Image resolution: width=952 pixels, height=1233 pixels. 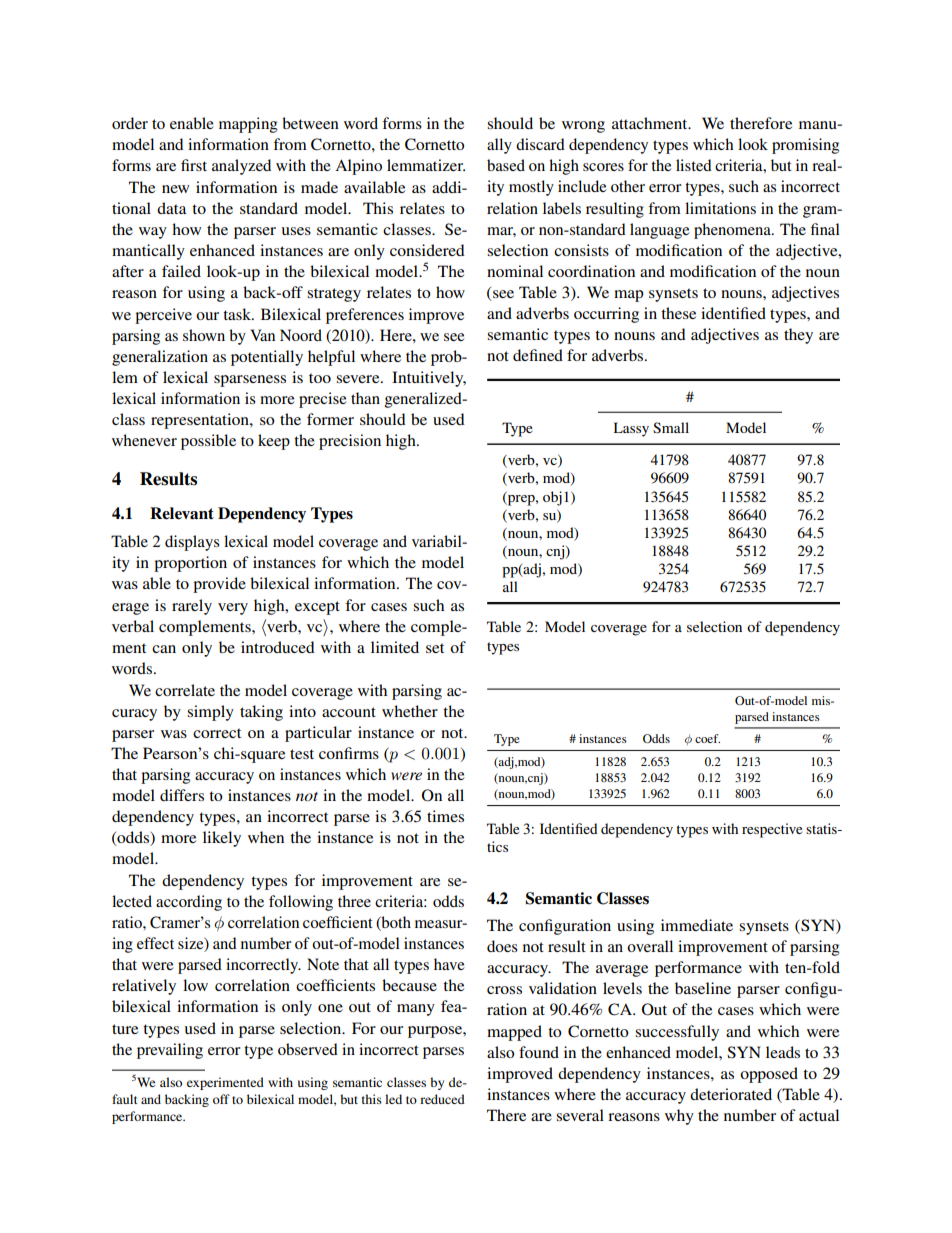 I want to click on listed, so click(x=694, y=165).
